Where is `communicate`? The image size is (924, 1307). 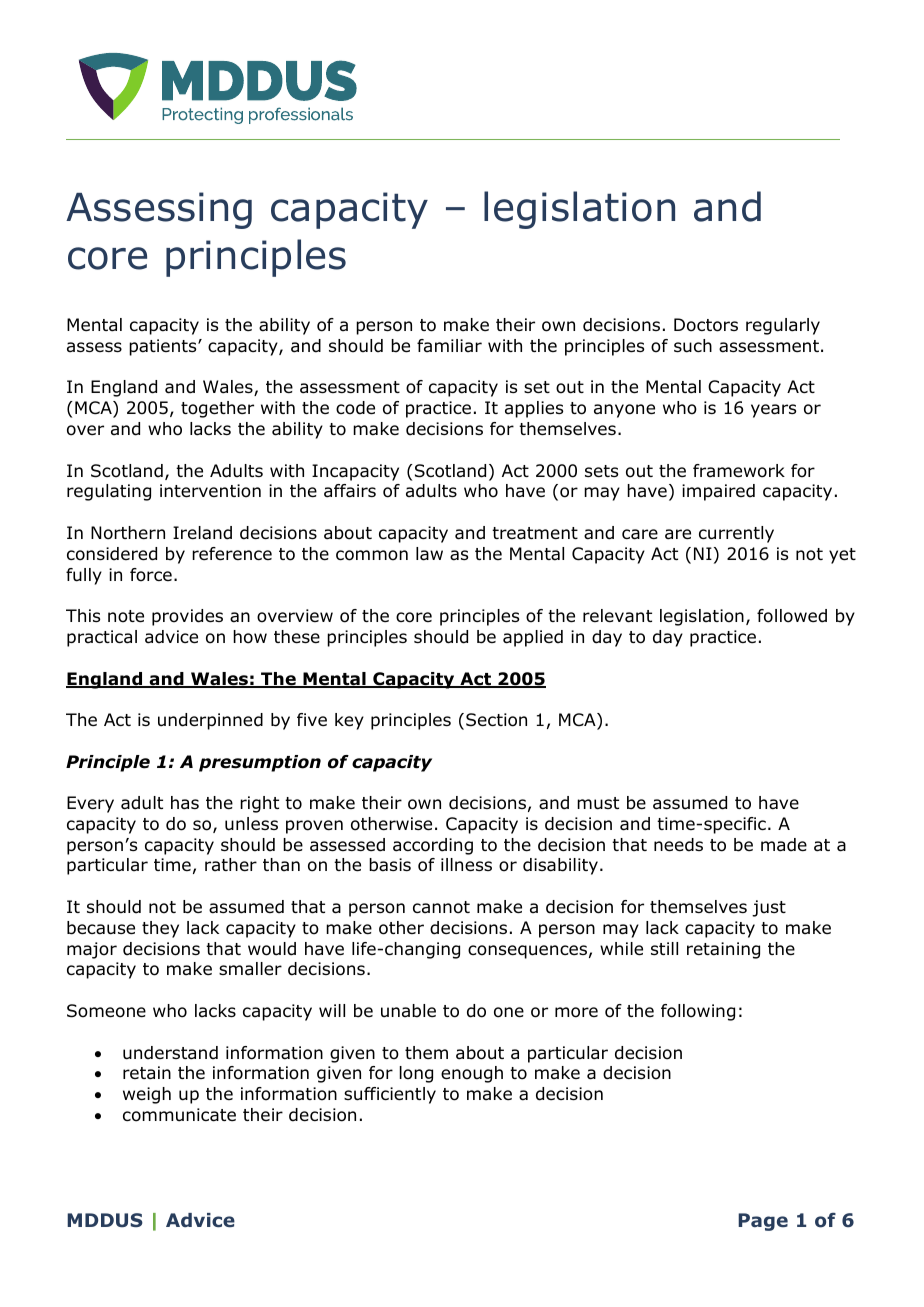
communicate is located at coordinates (179, 1115).
